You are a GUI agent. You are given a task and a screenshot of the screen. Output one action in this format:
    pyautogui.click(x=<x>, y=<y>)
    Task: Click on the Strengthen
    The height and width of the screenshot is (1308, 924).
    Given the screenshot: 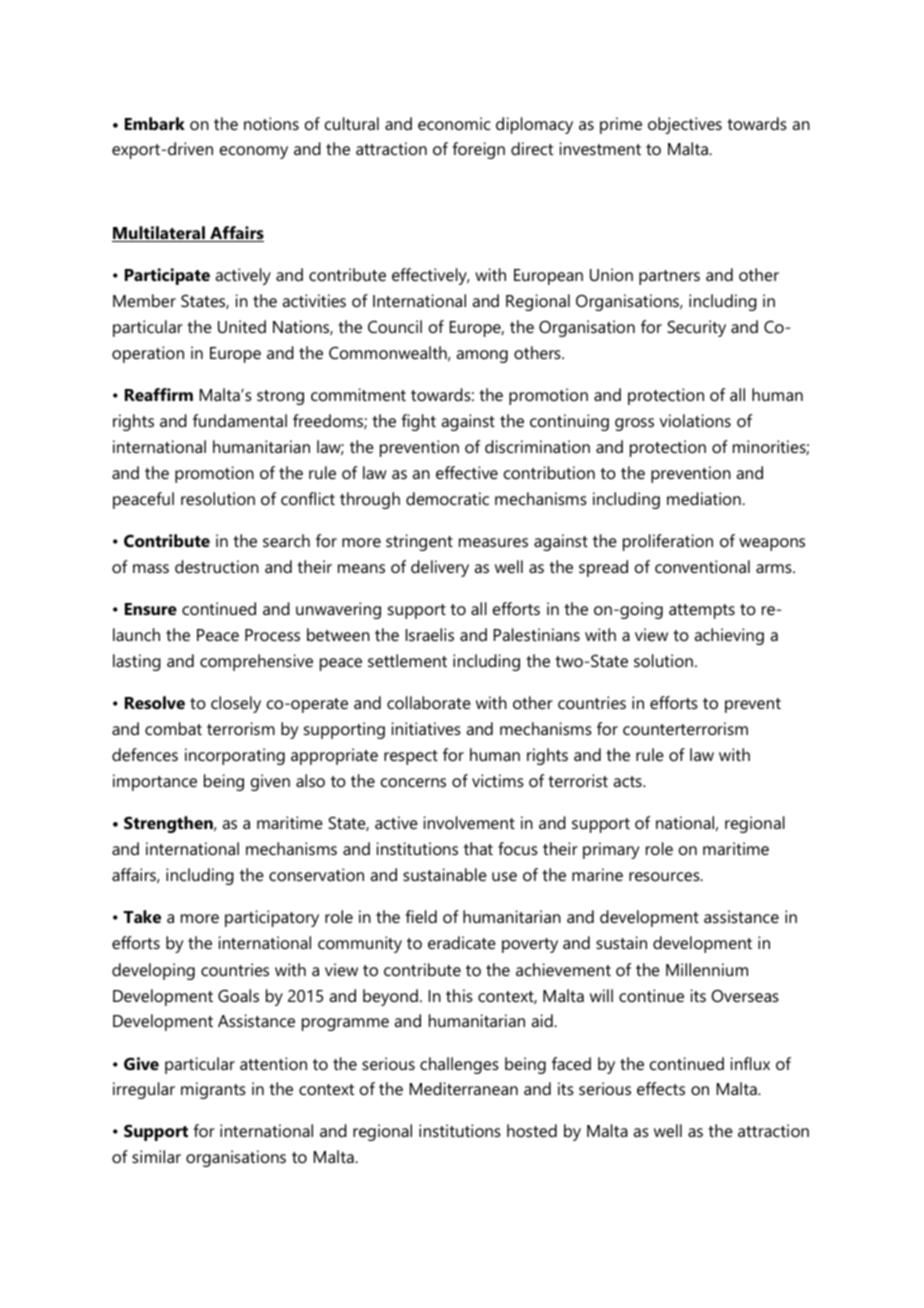 What is the action you would take?
    pyautogui.click(x=169, y=824)
